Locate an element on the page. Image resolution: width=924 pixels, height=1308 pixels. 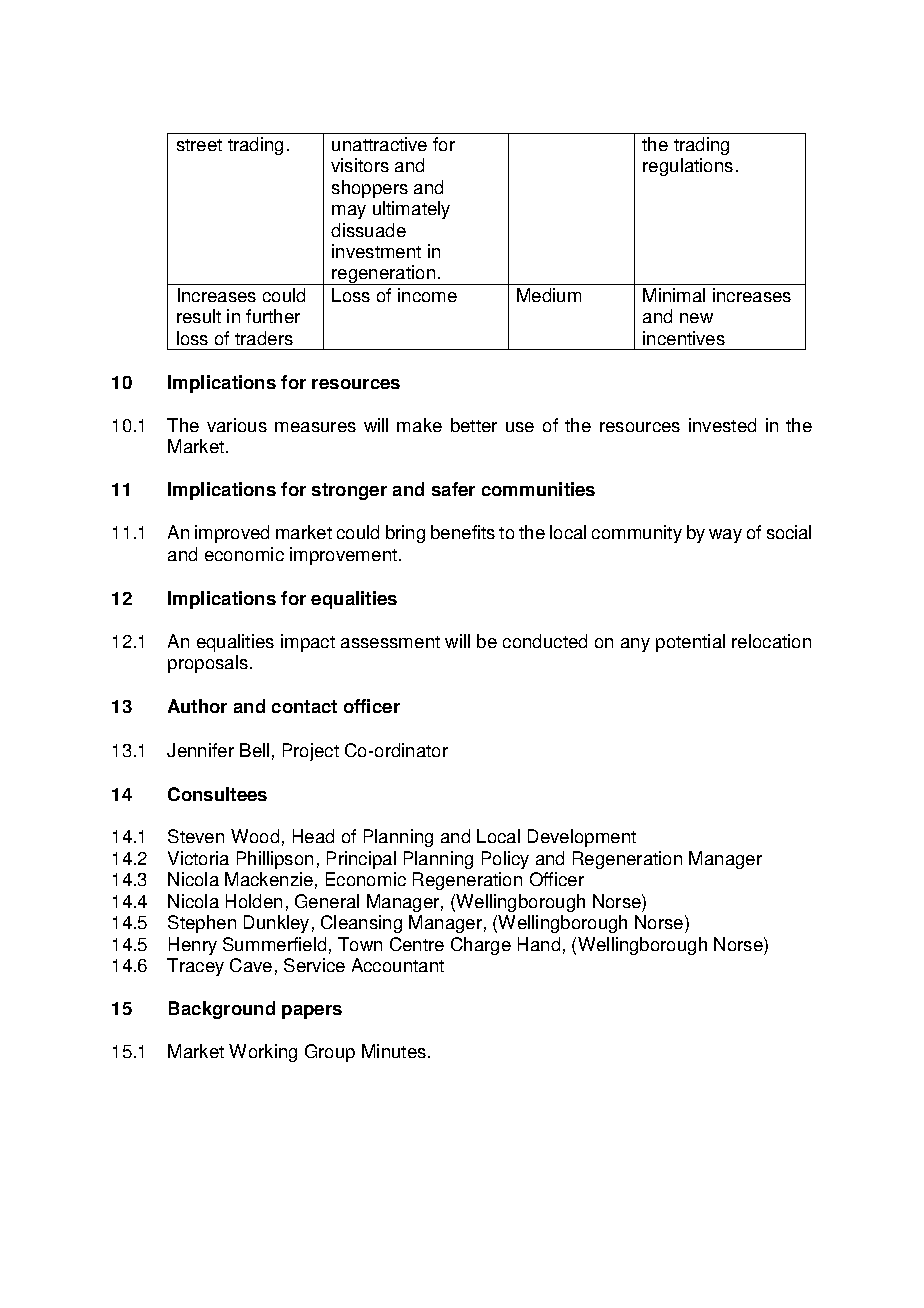
better is located at coordinates (474, 425).
